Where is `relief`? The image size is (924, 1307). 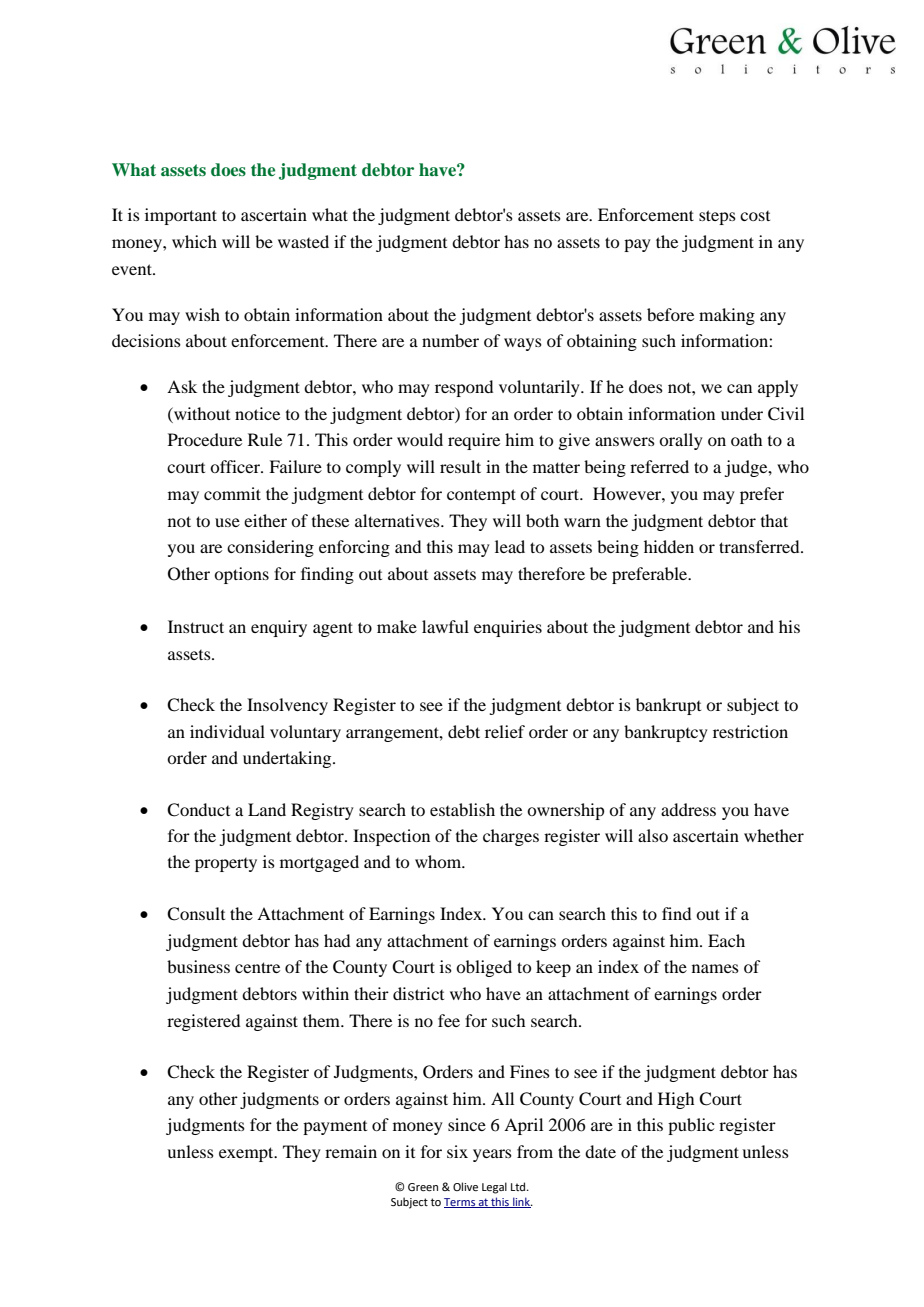 relief is located at coordinates (505, 731).
